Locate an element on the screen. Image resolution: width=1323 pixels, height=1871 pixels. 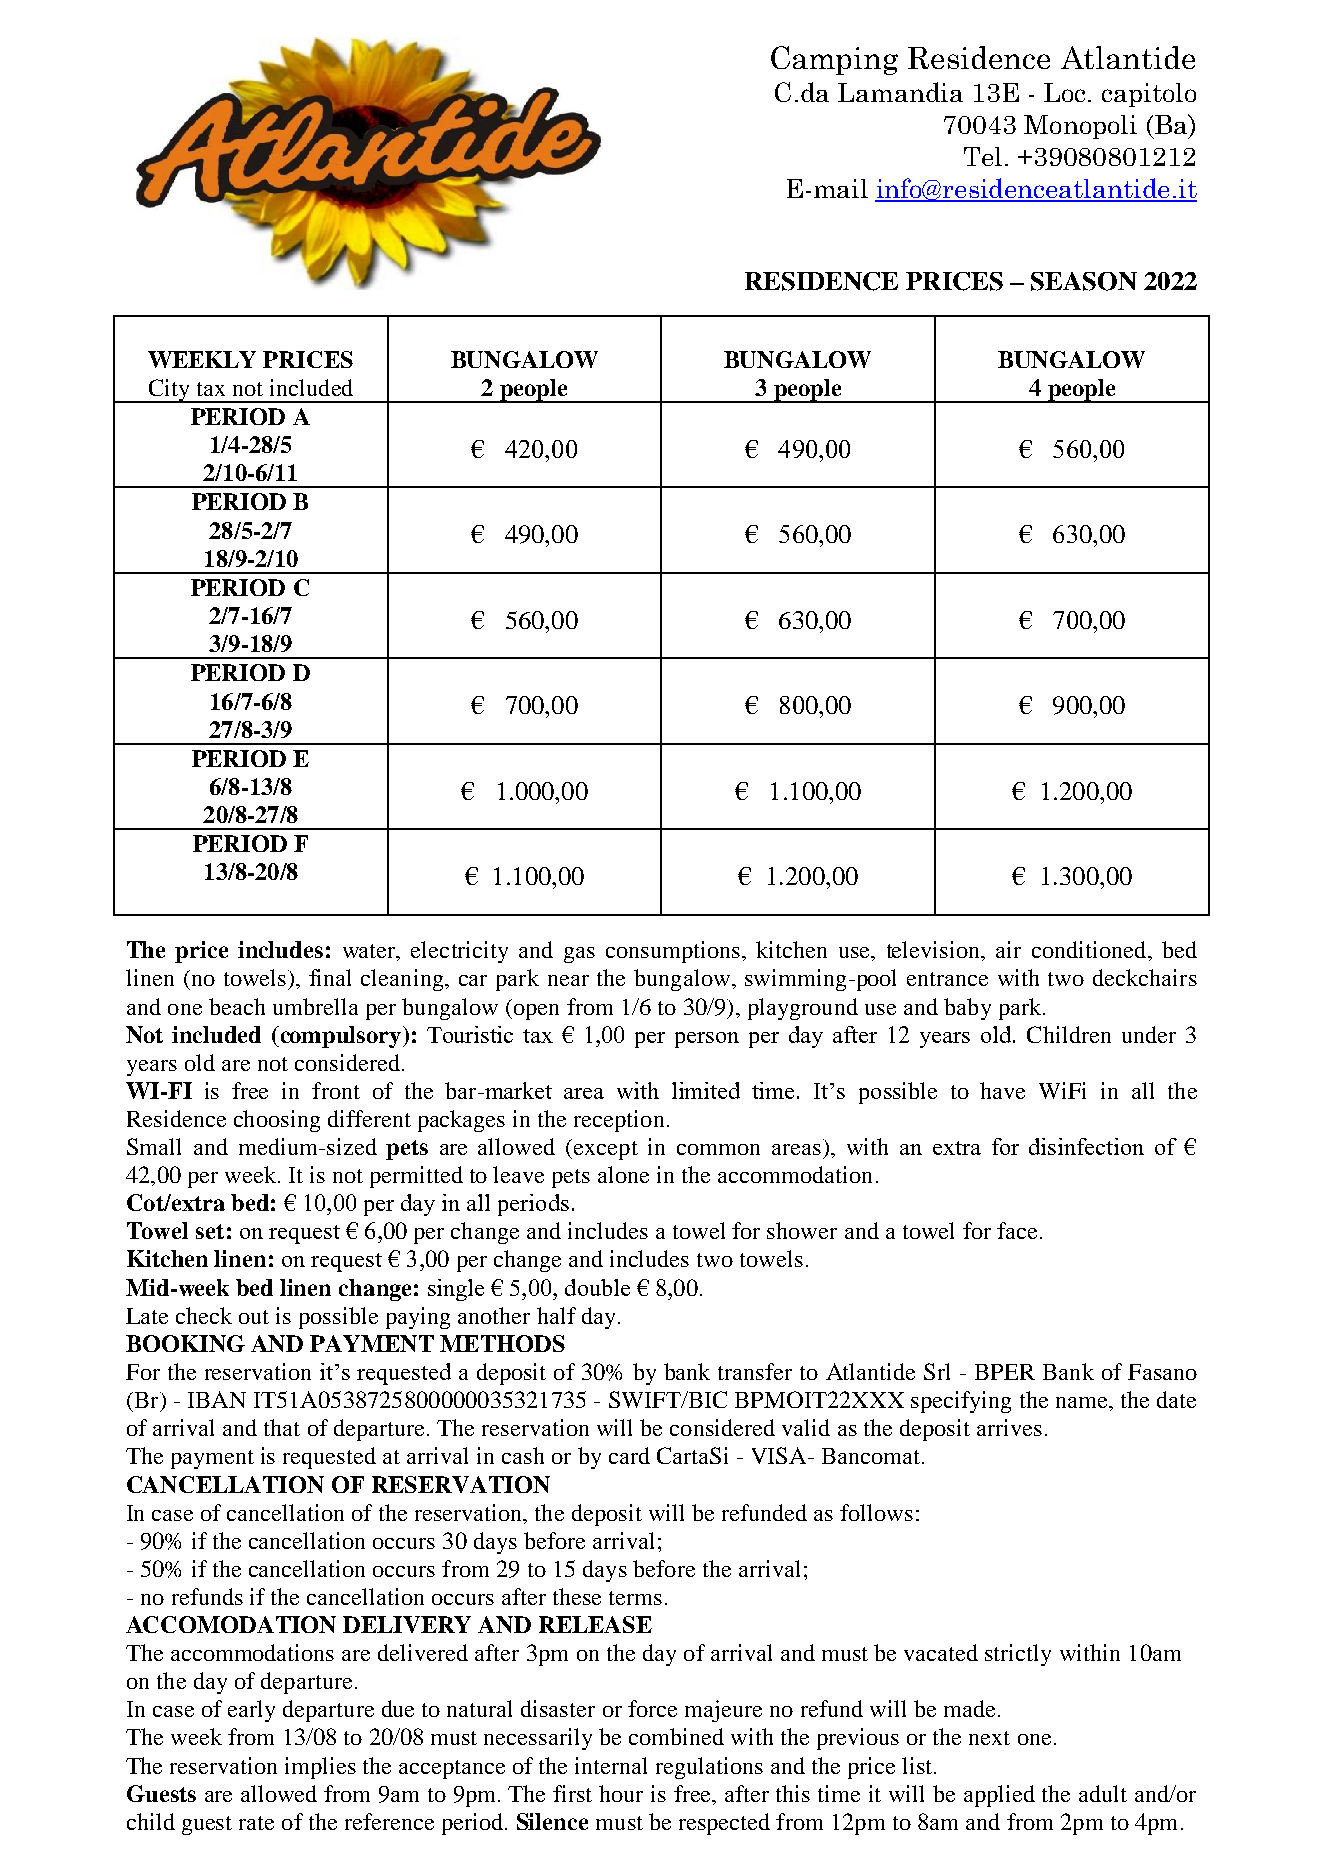
arrives is located at coordinates (1009, 1427).
